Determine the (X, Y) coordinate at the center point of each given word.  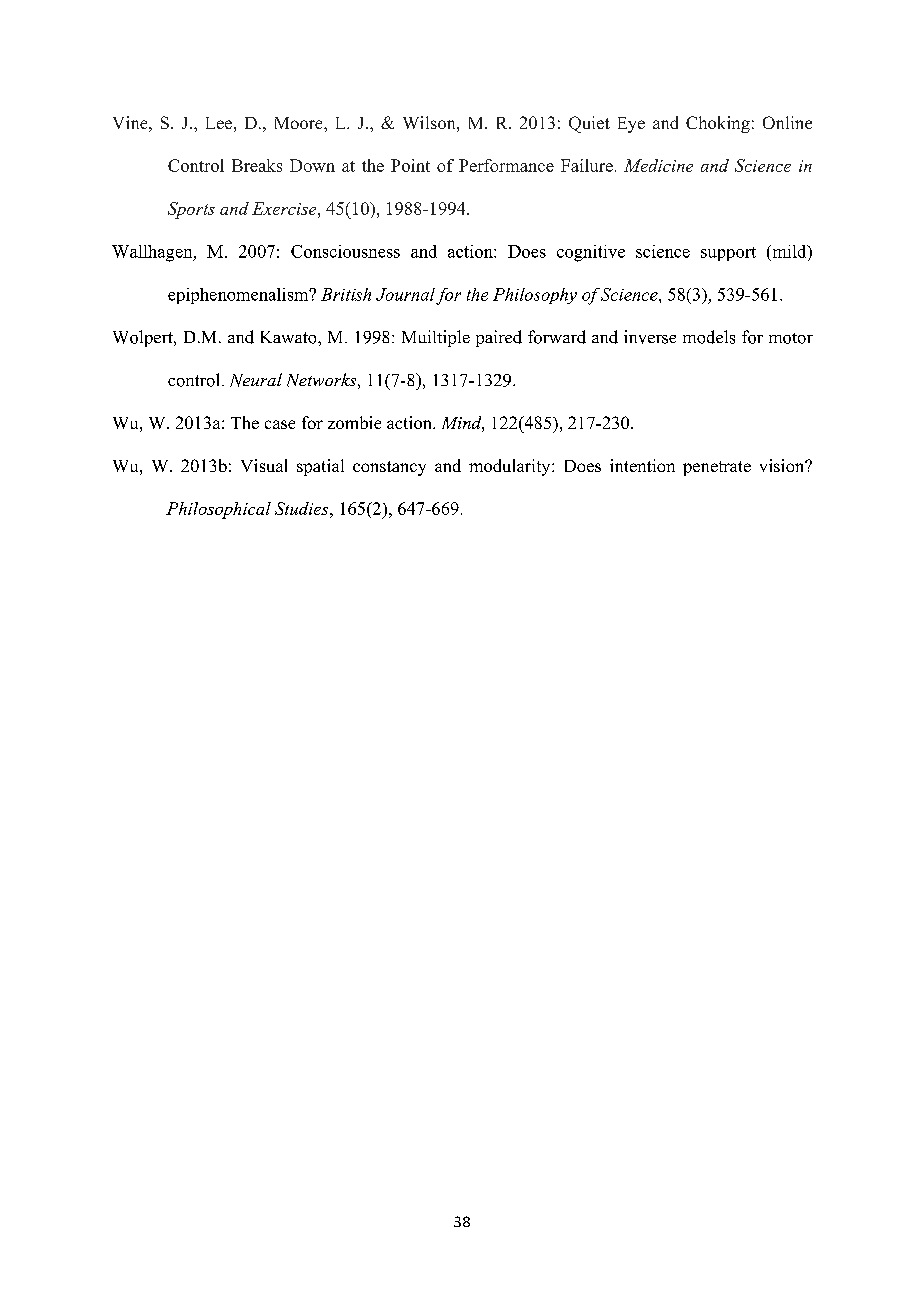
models (709, 337)
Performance (506, 165)
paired (499, 338)
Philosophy (535, 296)
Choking (718, 124)
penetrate (717, 468)
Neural (256, 380)
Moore (300, 123)
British (346, 294)
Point (410, 165)
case (280, 424)
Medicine (658, 165)
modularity (511, 467)
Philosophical (218, 510)
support (728, 254)
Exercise (285, 208)
